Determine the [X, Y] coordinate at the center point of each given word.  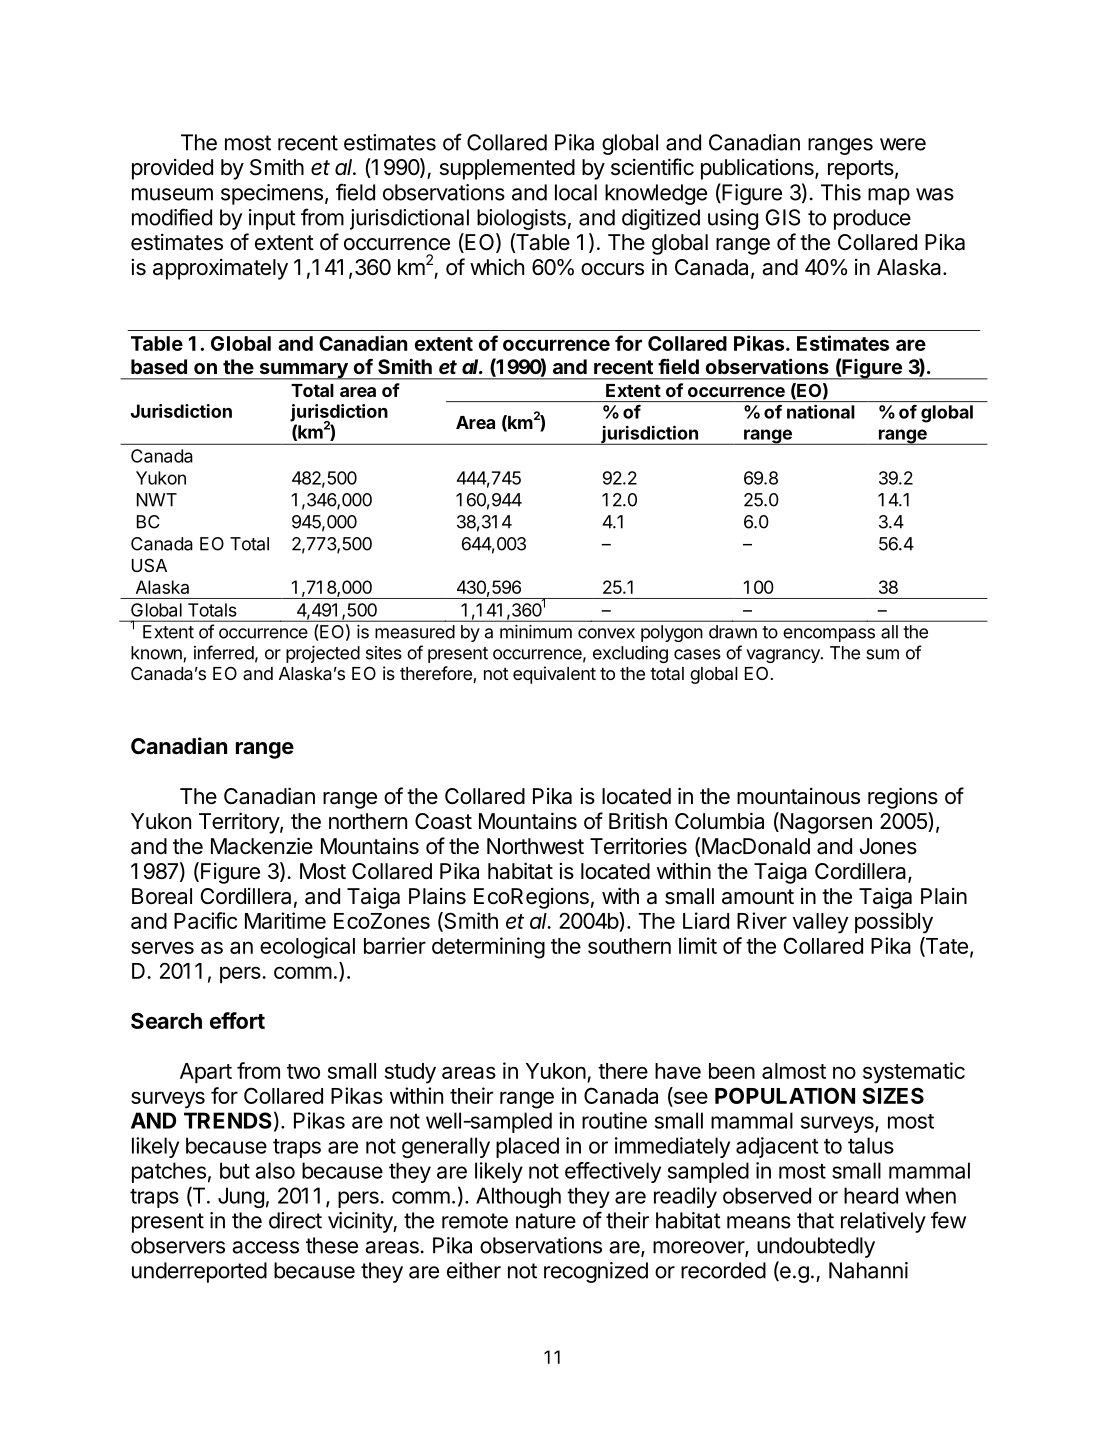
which [497, 267]
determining [488, 948]
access [265, 1247]
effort [237, 1020]
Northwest [535, 846]
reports [861, 170]
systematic [914, 1073]
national [821, 412]
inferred [224, 652]
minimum [536, 632]
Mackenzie [262, 846]
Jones [888, 846]
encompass [829, 635]
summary [303, 371]
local [576, 192]
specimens [272, 194]
